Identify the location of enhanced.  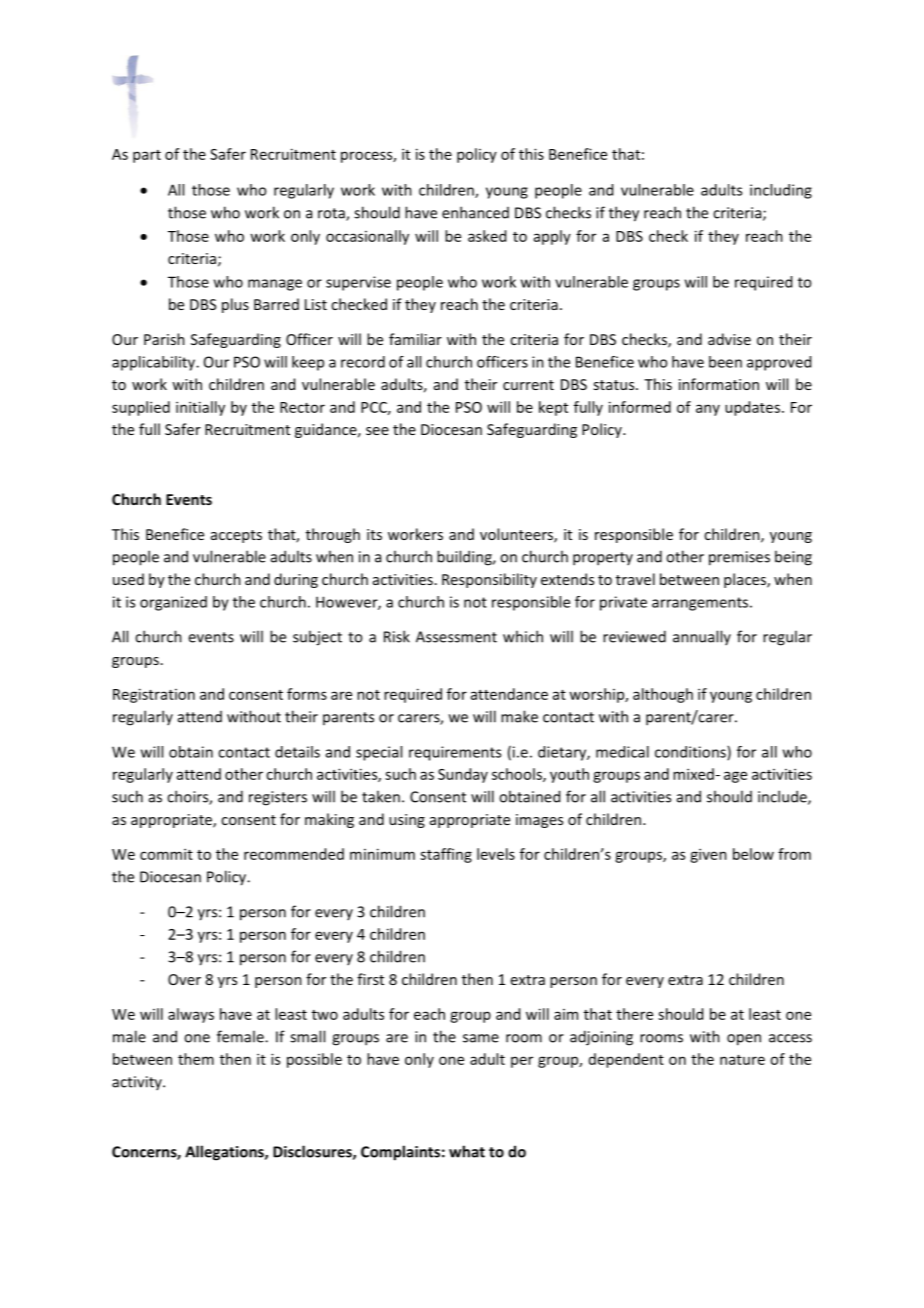
(475, 212).
